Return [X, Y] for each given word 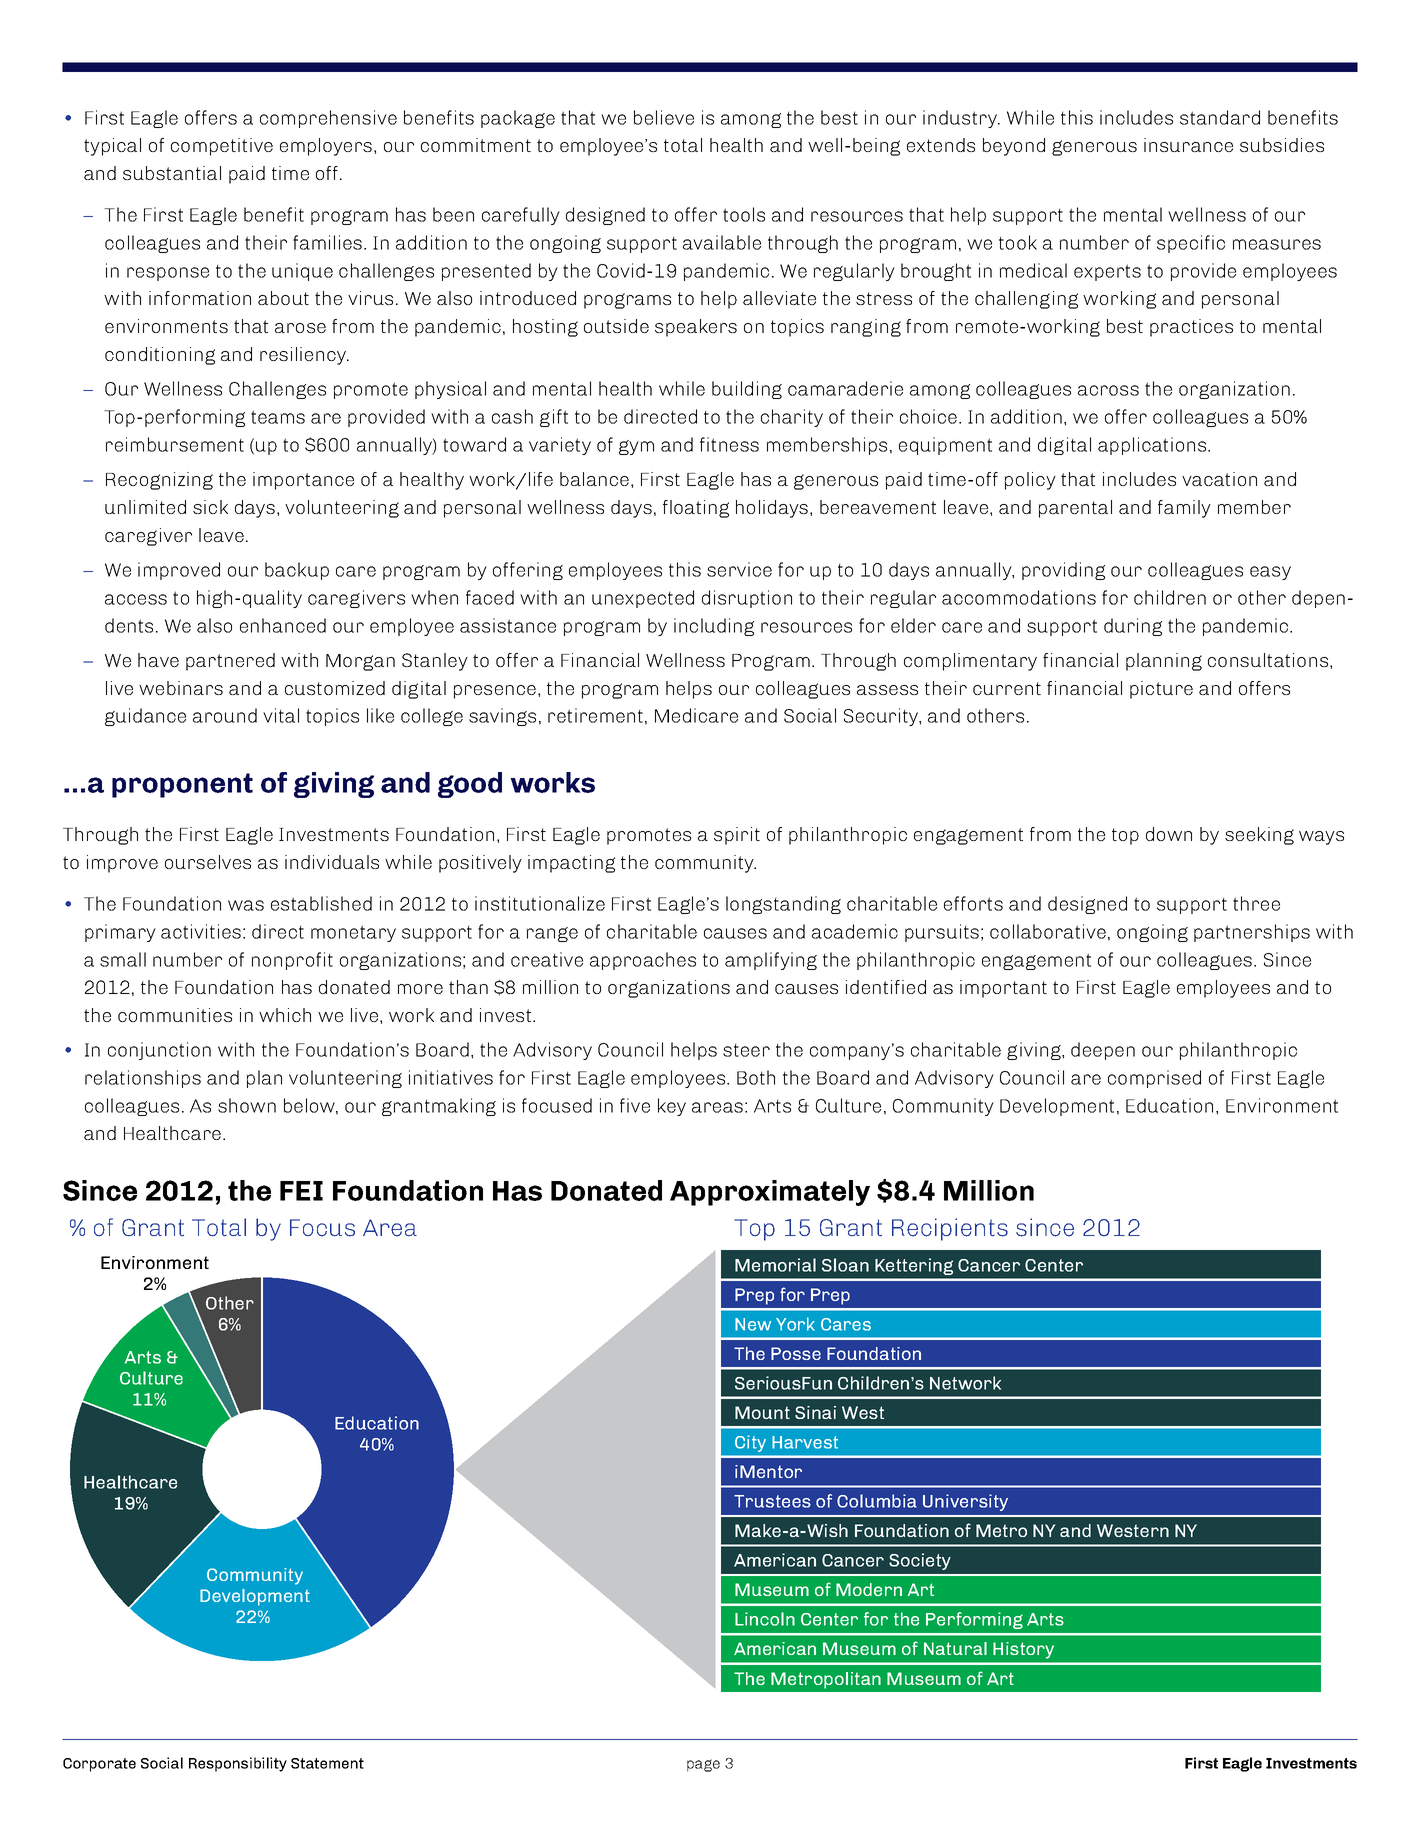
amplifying [771, 961]
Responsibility [238, 1764]
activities [201, 931]
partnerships [1252, 933]
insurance [1188, 145]
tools [744, 214]
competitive [222, 147]
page [703, 1765]
